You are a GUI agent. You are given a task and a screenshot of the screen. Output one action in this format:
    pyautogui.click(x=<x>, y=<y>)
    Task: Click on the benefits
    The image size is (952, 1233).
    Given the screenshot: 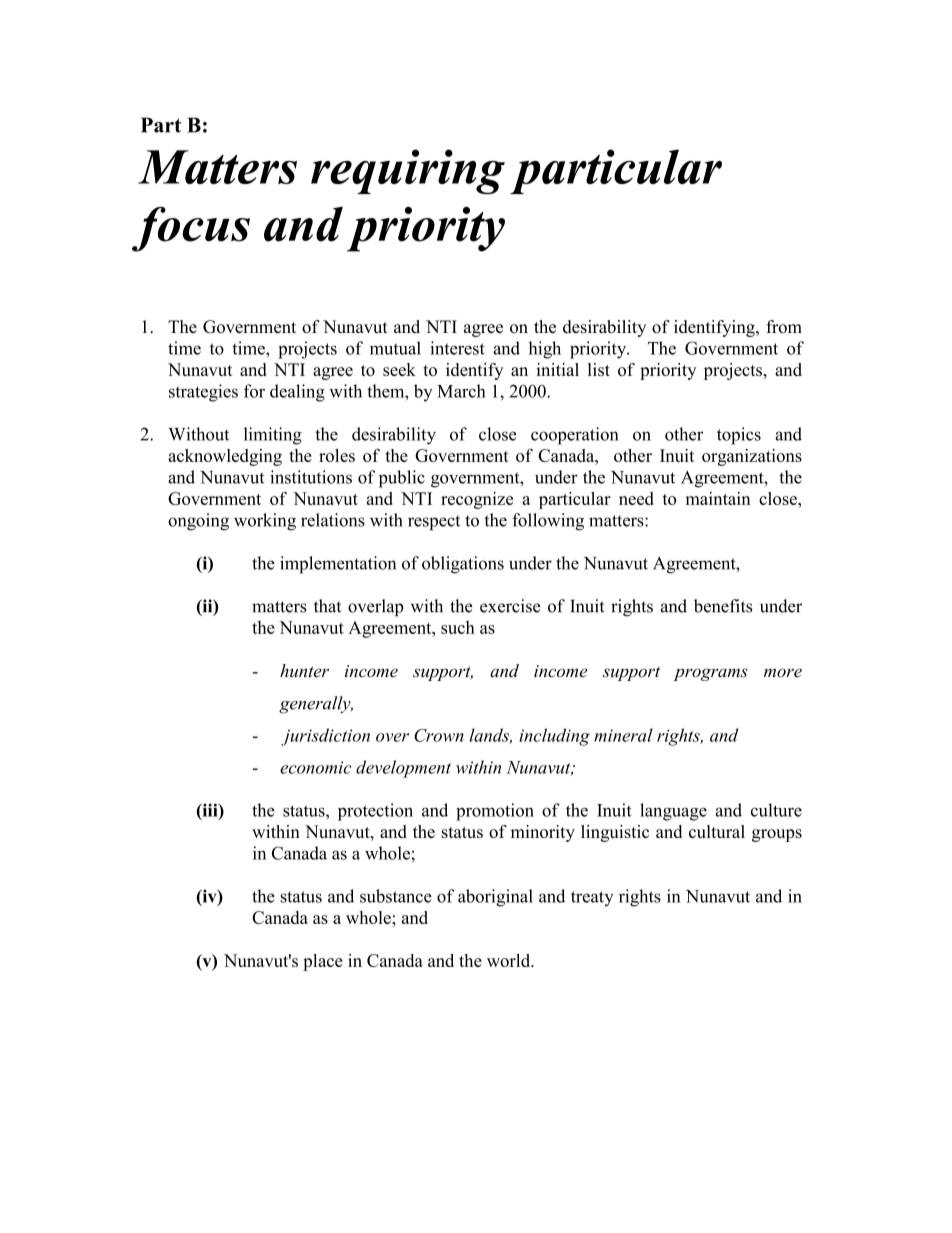 What is the action you would take?
    pyautogui.click(x=723, y=606)
